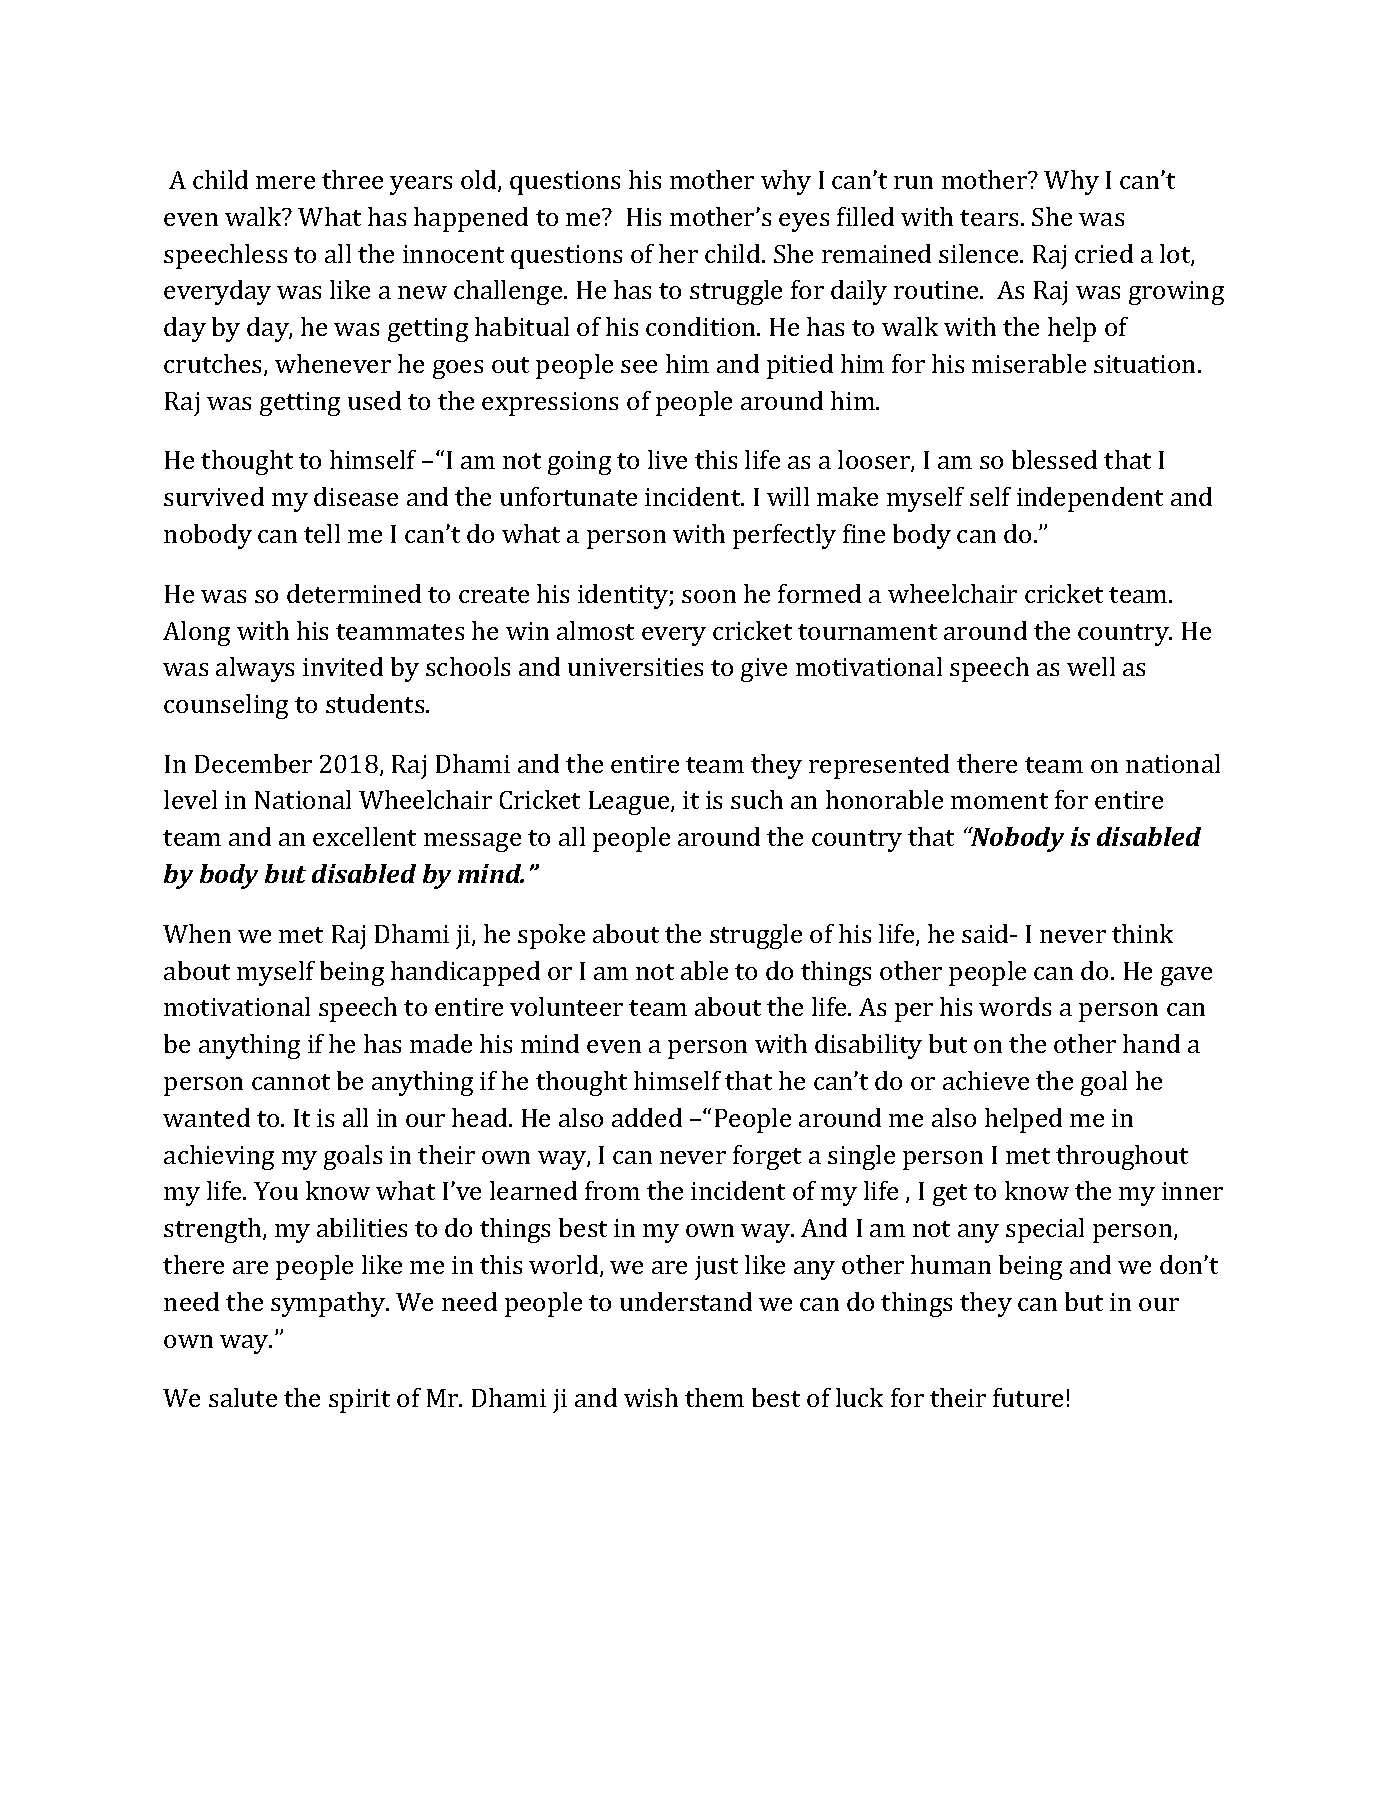 This document has height=1802, width=1392. Describe the element at coordinates (1091, 666) in the document. I see `well` at that location.
